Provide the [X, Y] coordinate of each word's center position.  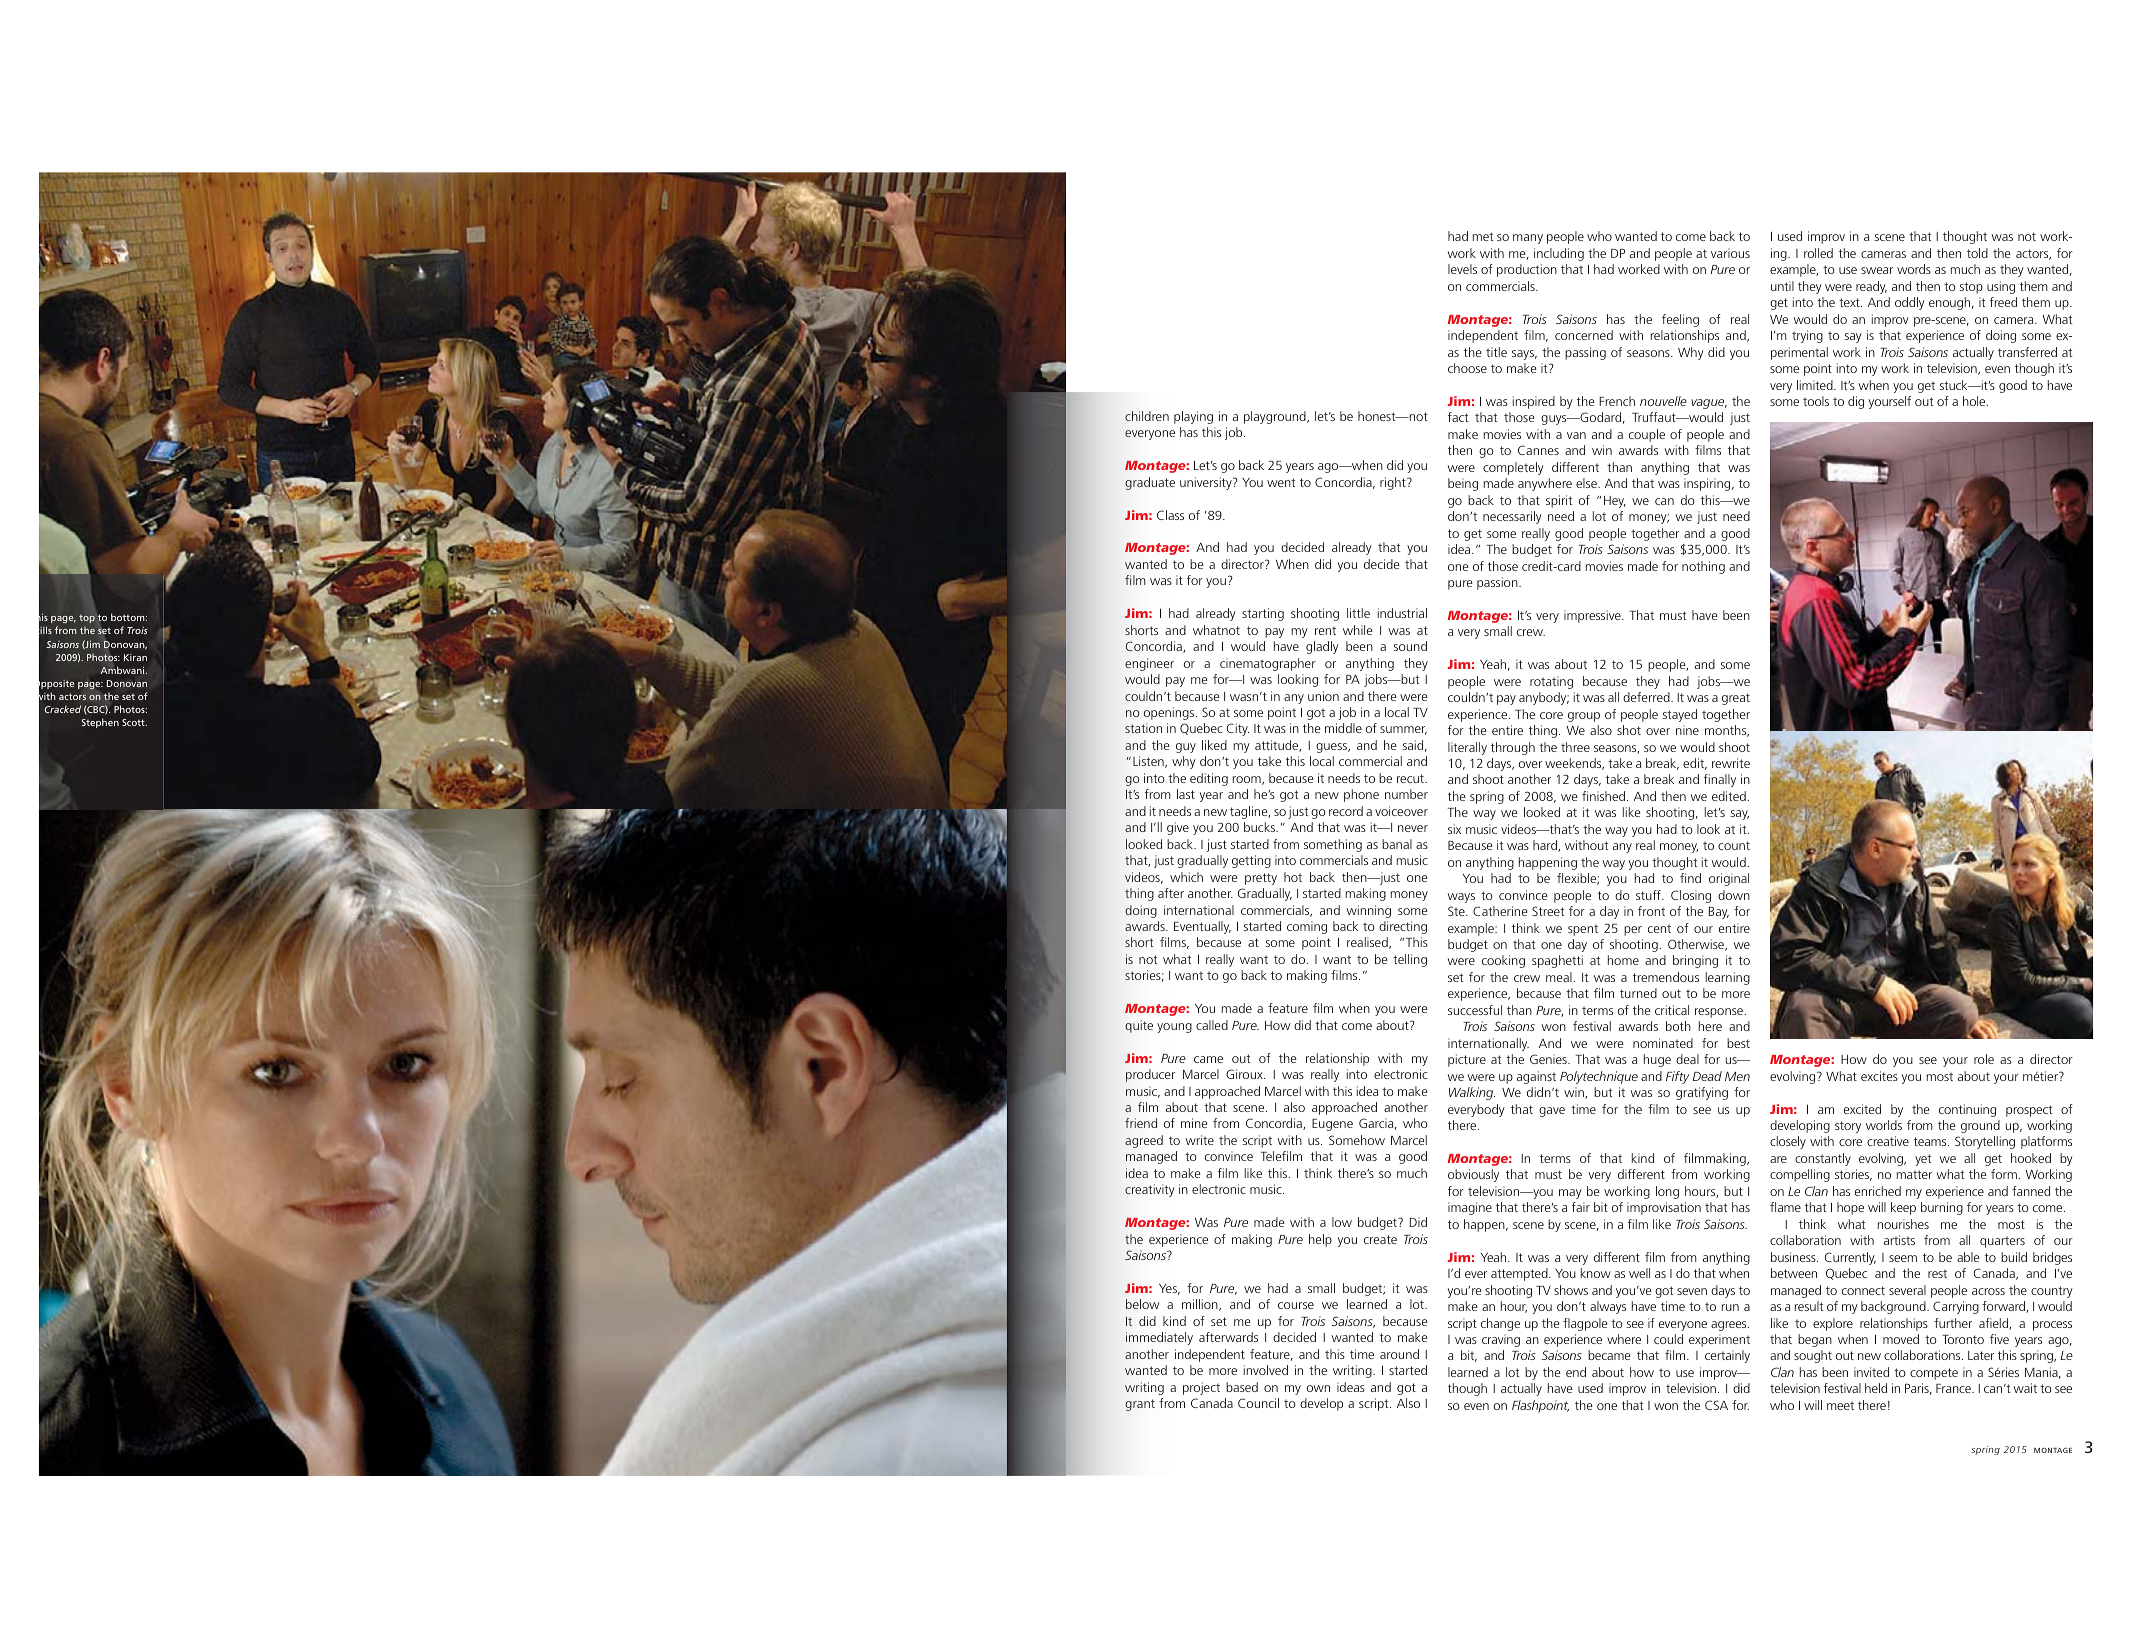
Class [1170, 515]
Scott [134, 722]
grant [1140, 1405]
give [1178, 828]
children [1147, 416]
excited [1862, 1109]
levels [1462, 269]
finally [1720, 780]
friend [1141, 1123]
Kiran [135, 657]
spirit [1559, 501]
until [1782, 286]
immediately [1159, 1338]
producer [1150, 1075]
